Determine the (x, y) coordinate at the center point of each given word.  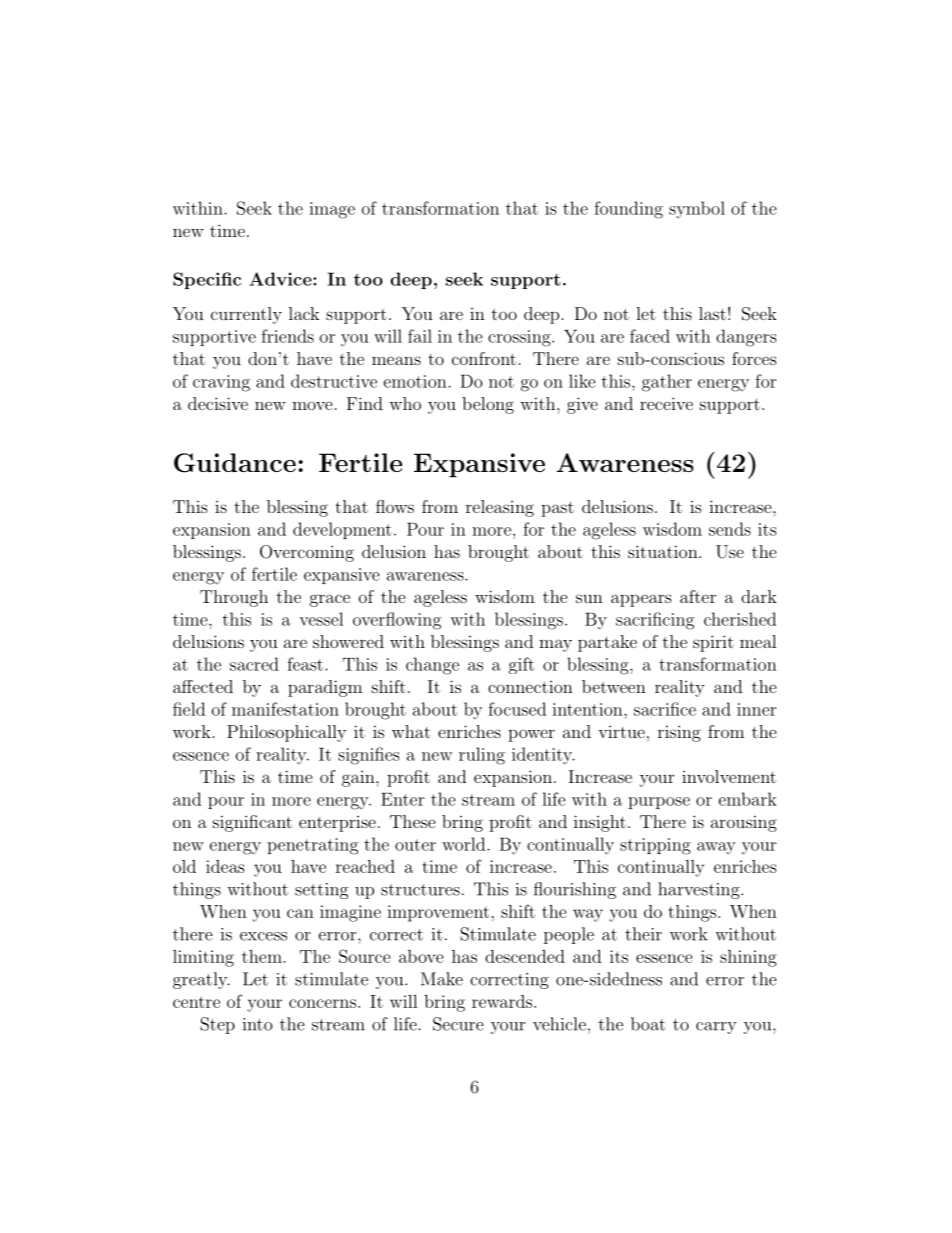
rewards (502, 1001)
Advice (281, 279)
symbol (697, 210)
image (332, 210)
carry (716, 1028)
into (258, 1024)
